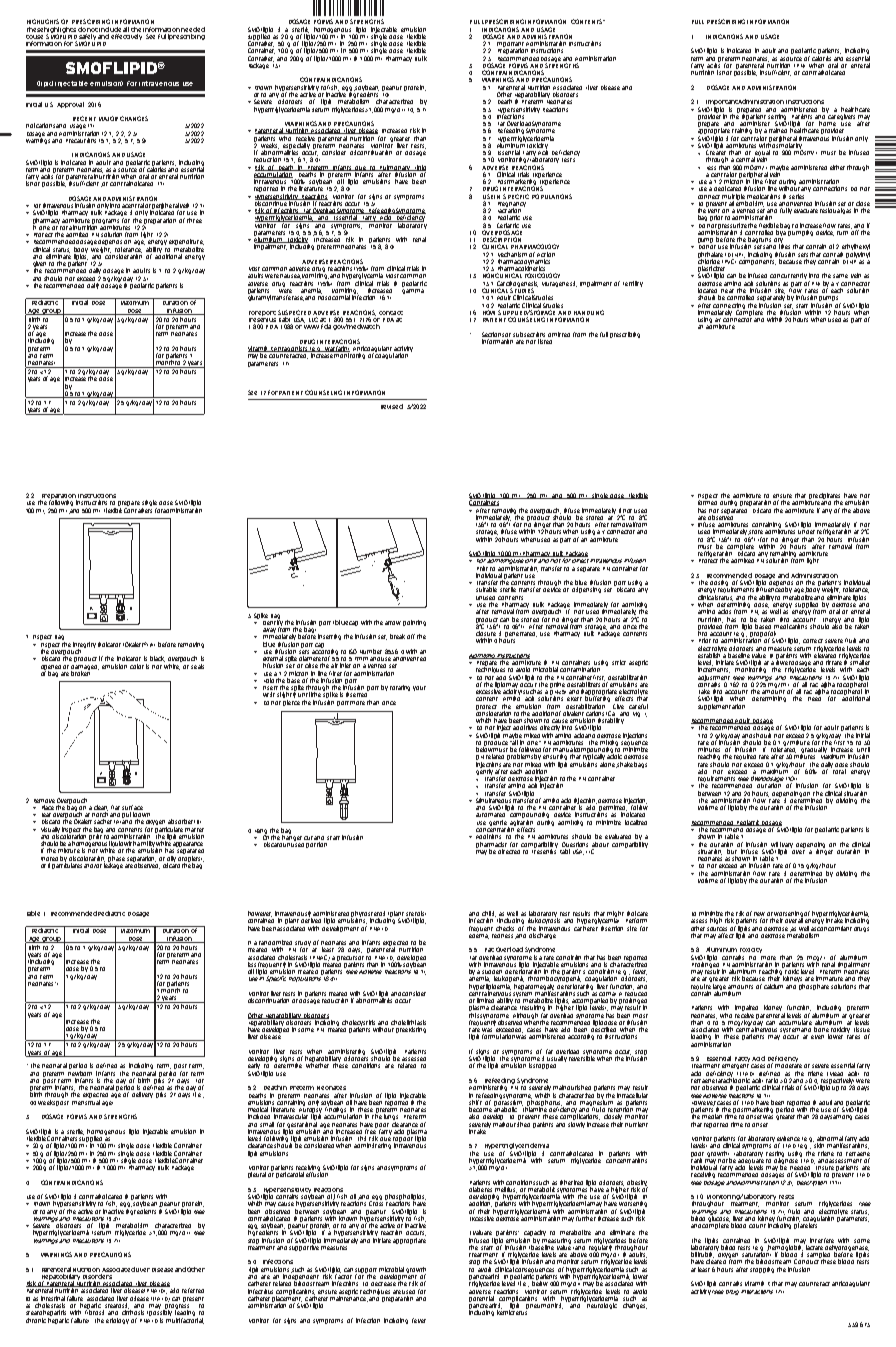  What do you see at coordinates (822, 1240) in the screenshot?
I see `interfere` at bounding box center [822, 1240].
